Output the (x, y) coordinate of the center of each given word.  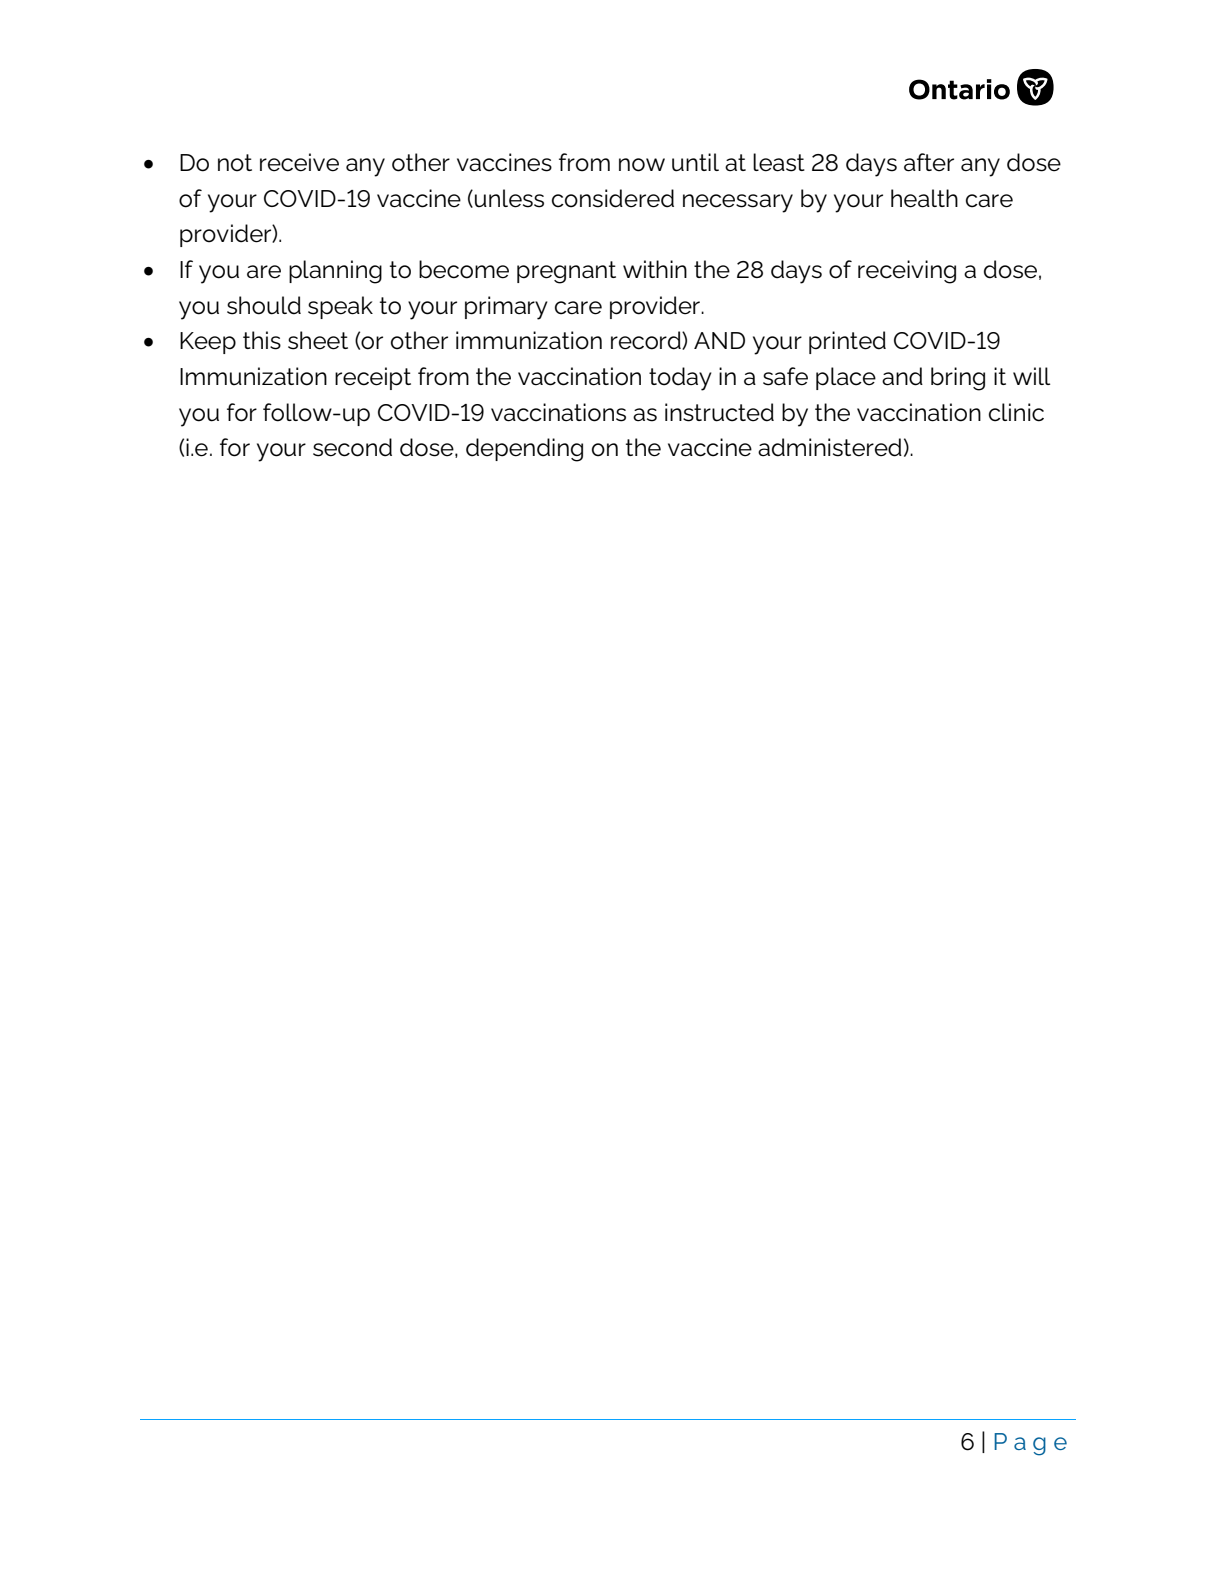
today (680, 379)
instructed (719, 412)
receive (299, 162)
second (352, 447)
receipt (373, 378)
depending (524, 450)
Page (1030, 1444)
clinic (1016, 412)
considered (613, 198)
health (924, 198)
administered (830, 447)
